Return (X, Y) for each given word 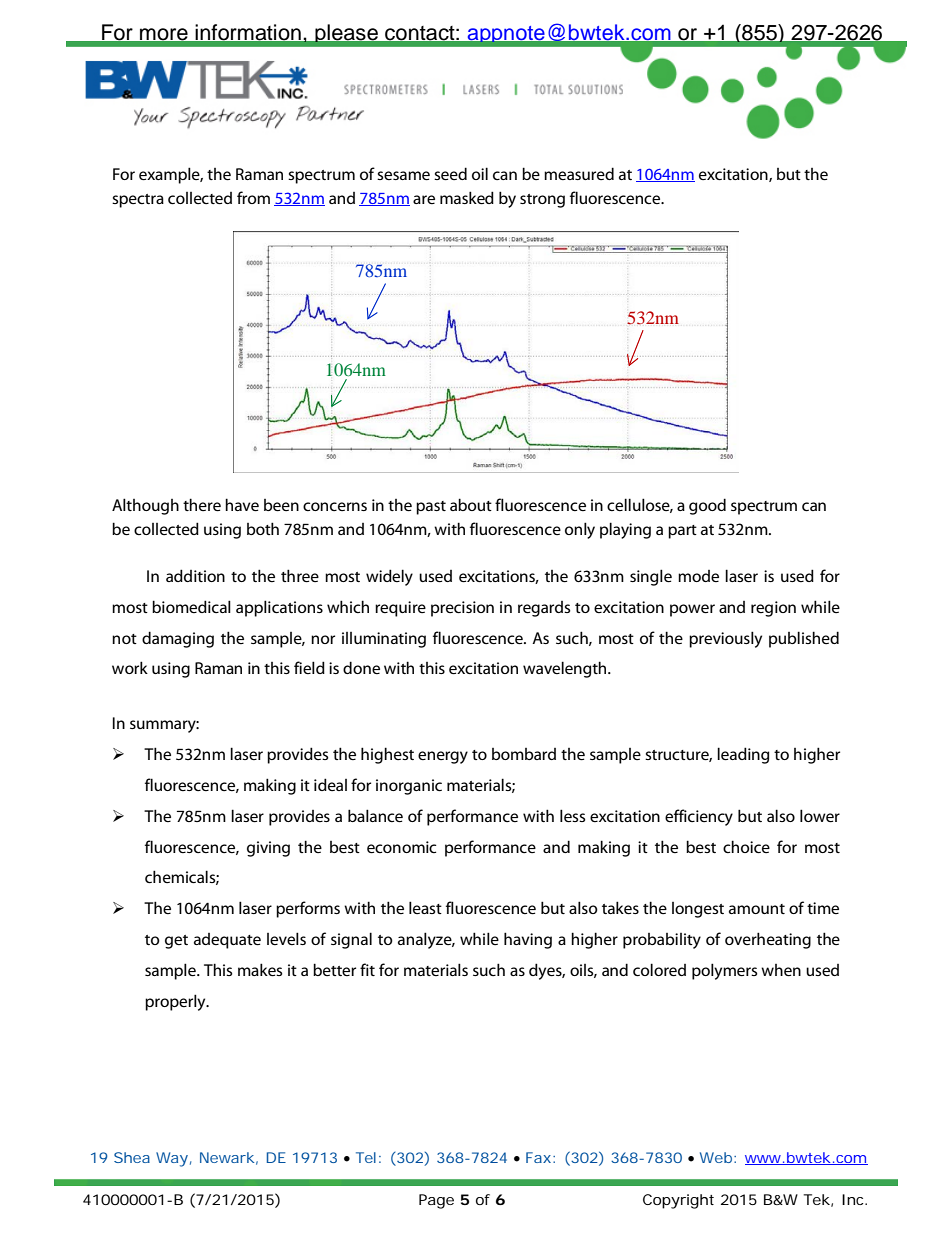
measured (579, 173)
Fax (538, 1157)
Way (172, 1159)
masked (467, 197)
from (253, 197)
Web (717, 1157)
